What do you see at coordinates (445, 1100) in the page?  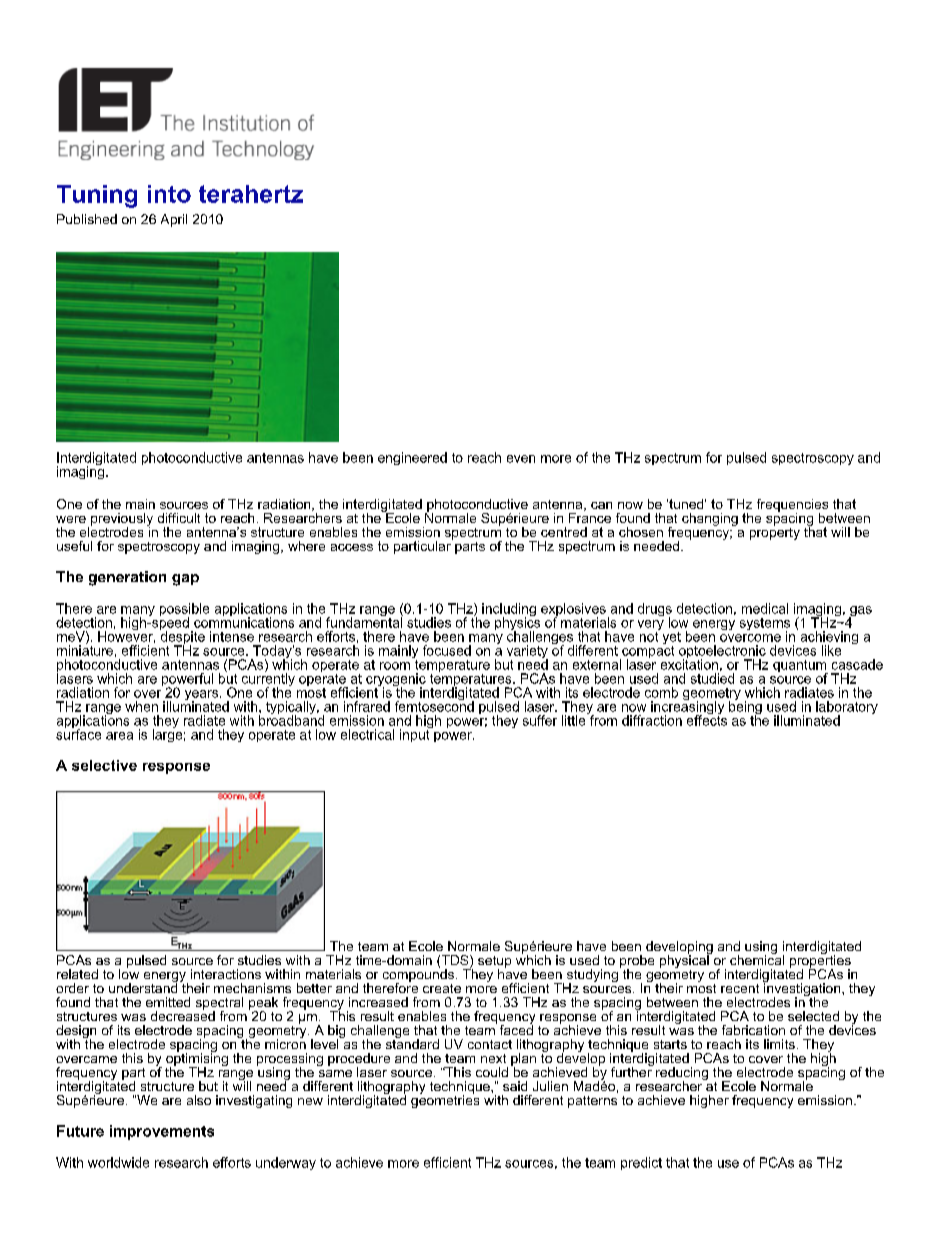 I see `geometries` at bounding box center [445, 1100].
